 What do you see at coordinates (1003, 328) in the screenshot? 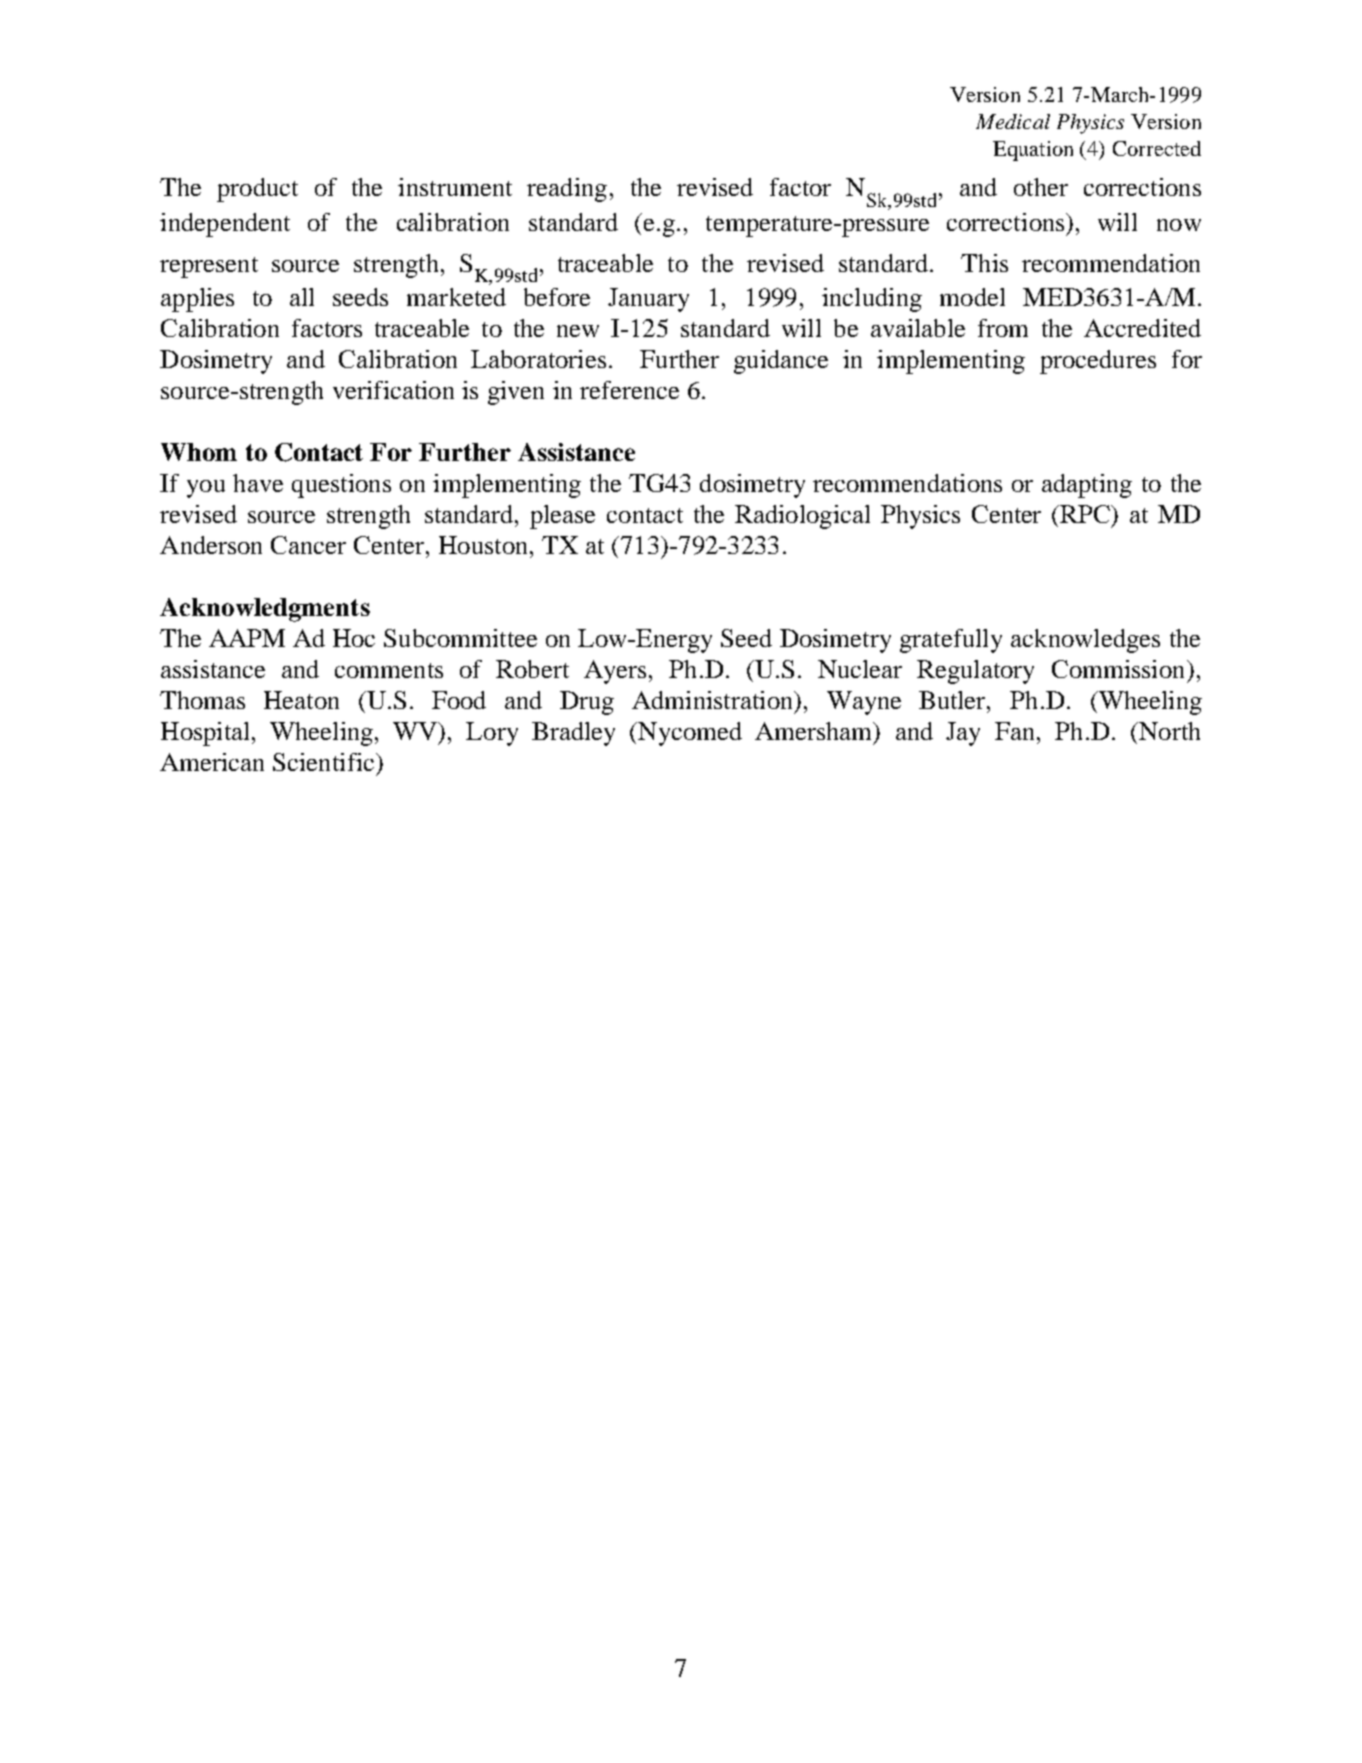
I see `from` at bounding box center [1003, 328].
